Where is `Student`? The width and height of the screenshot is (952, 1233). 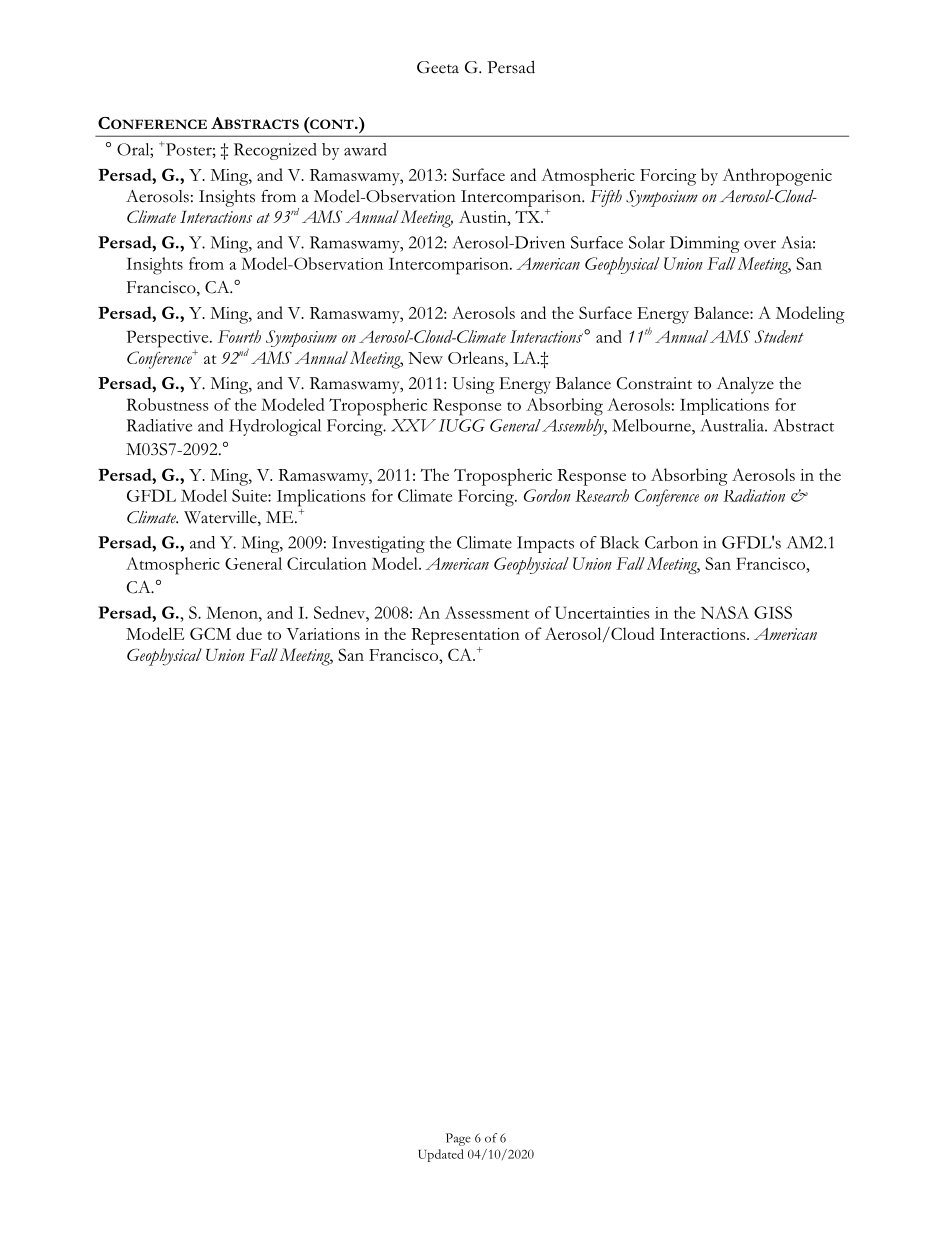
Student is located at coordinates (779, 336).
